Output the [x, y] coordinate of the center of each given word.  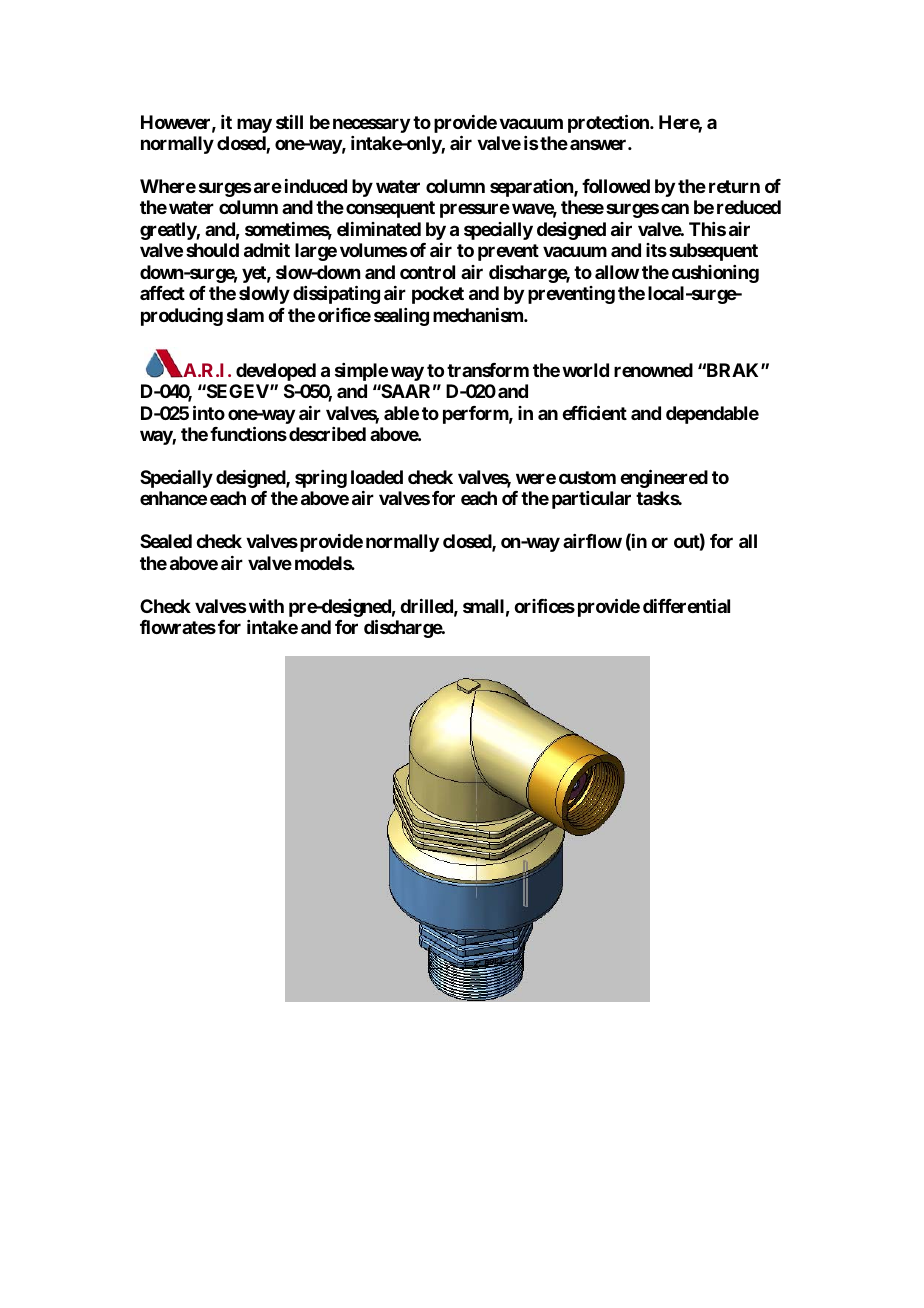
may [254, 125]
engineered [664, 478]
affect [162, 293]
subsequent [713, 252]
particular [591, 500]
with [265, 606]
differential [686, 606]
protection [609, 123]
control [427, 272]
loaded [377, 477]
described [327, 434]
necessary [371, 125]
